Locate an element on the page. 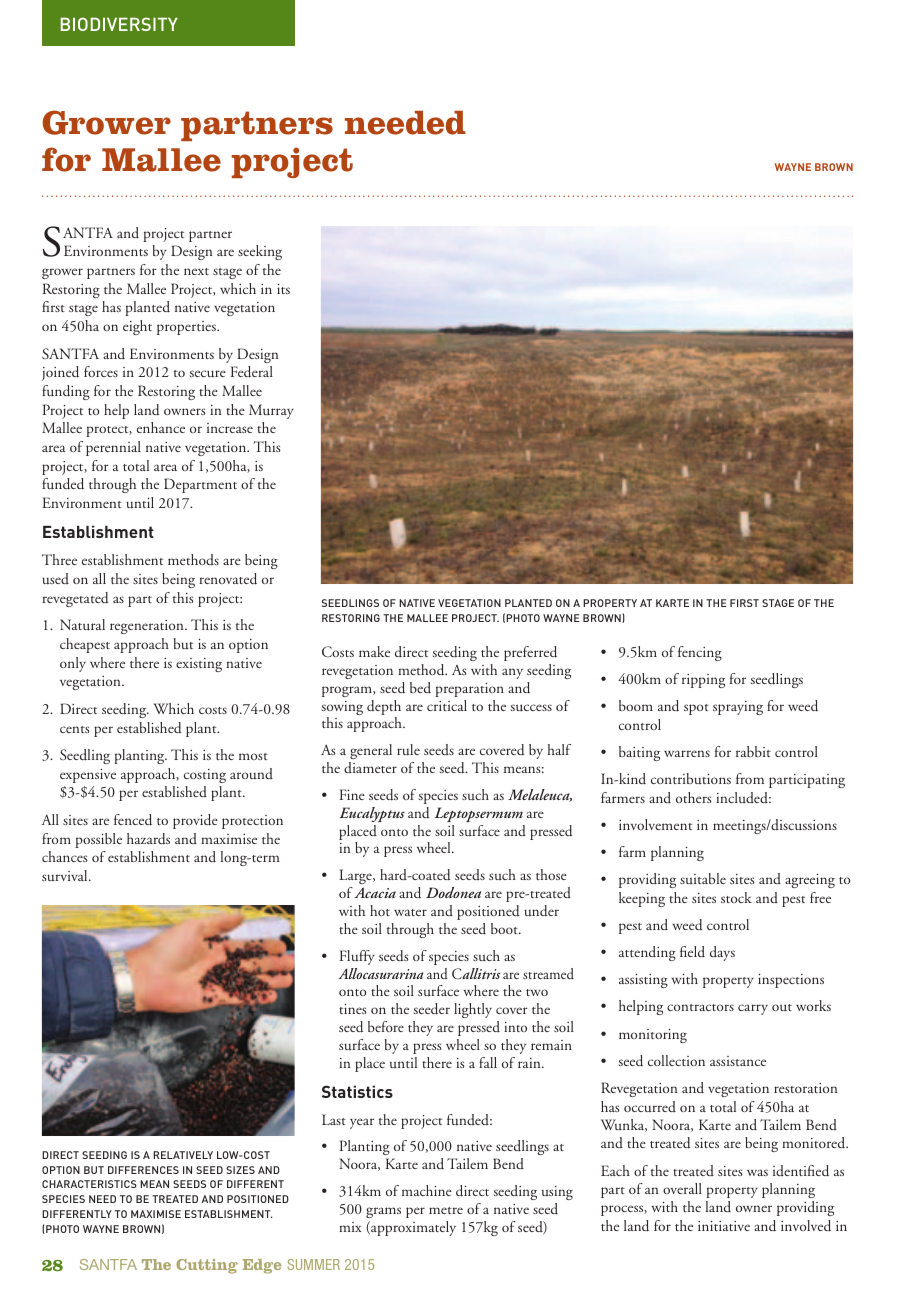  survival is located at coordinates (66, 876).
